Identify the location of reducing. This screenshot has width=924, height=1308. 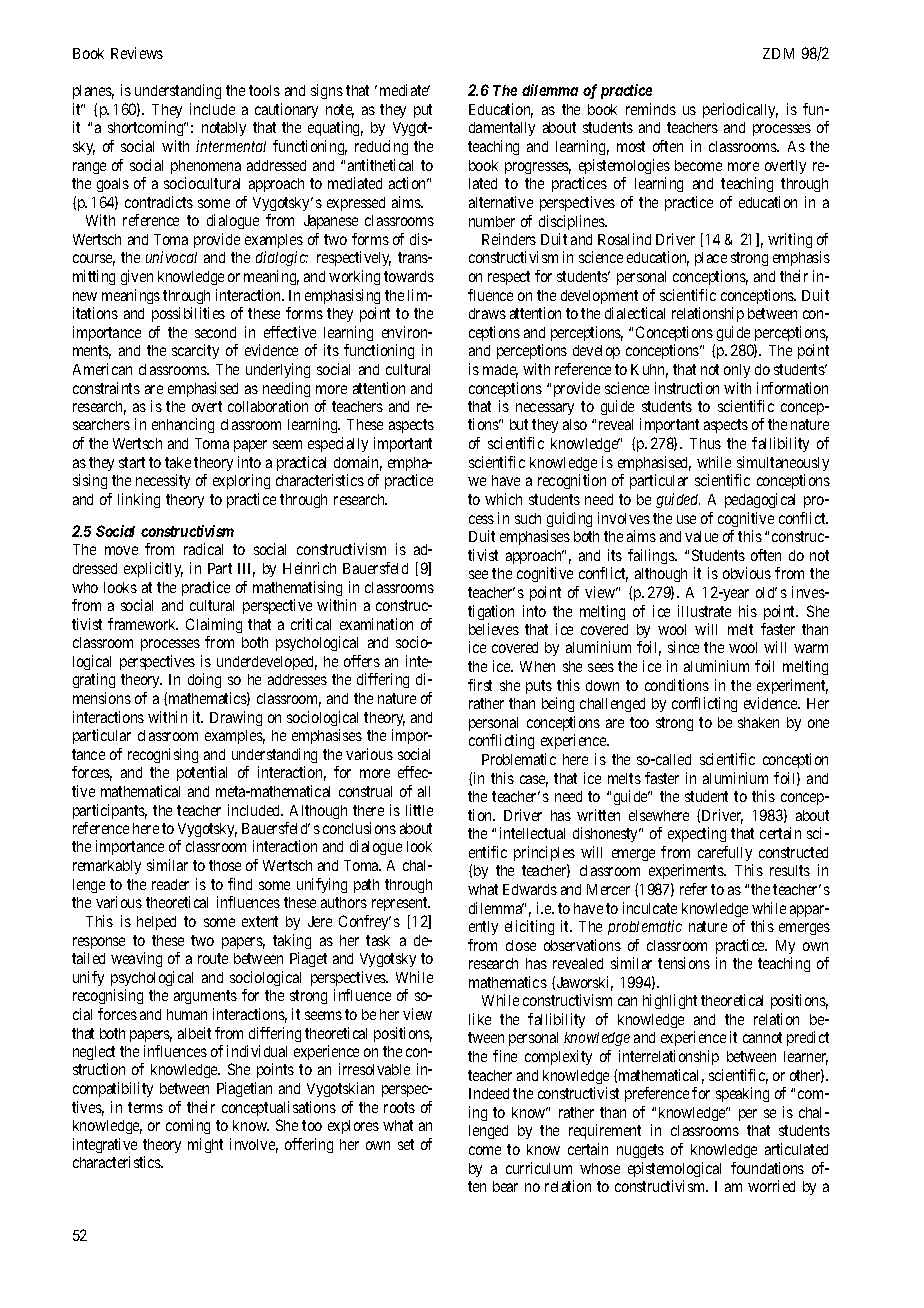
(381, 147).
